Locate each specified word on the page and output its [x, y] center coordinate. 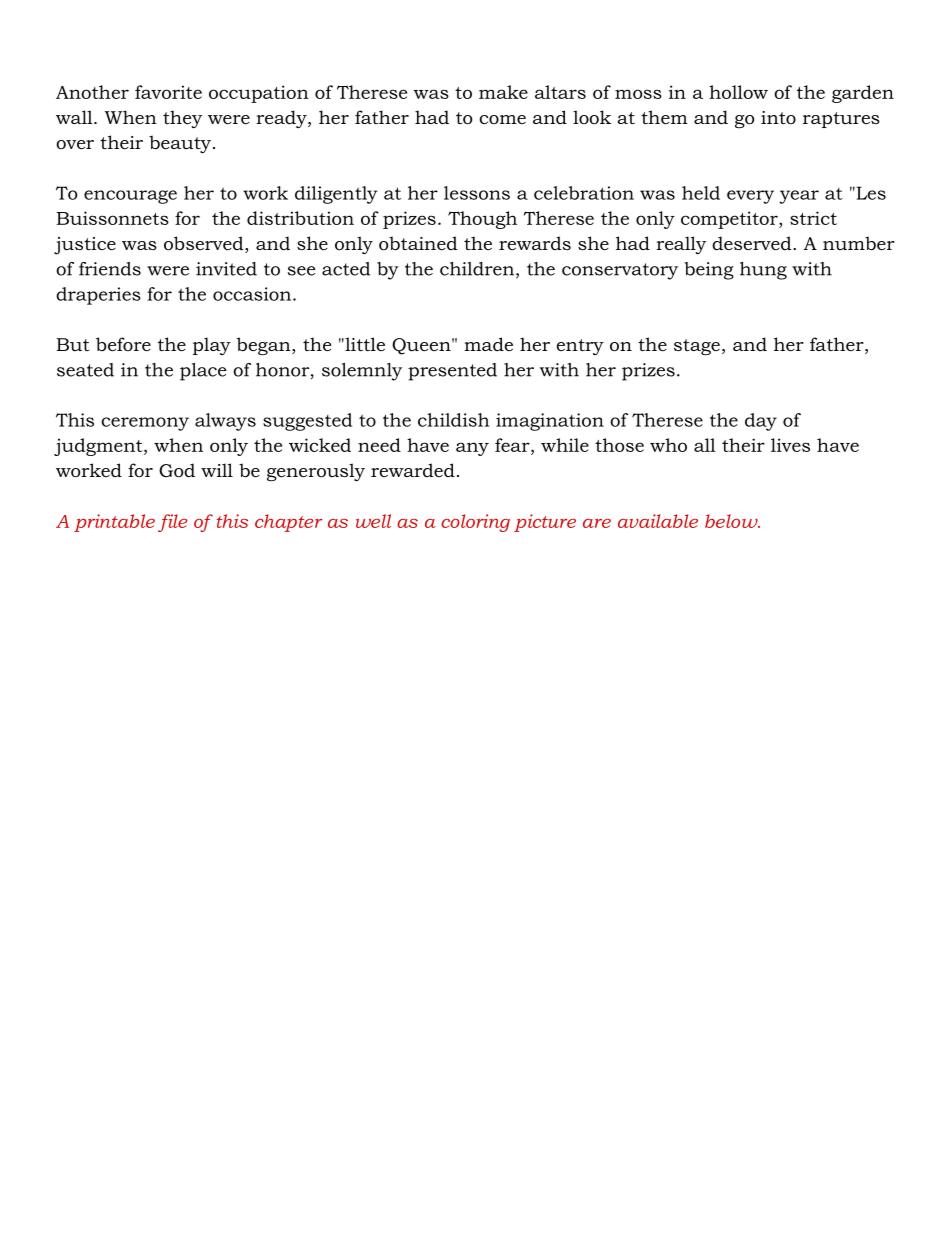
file [173, 523]
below [732, 521]
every [750, 197]
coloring [475, 523]
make [503, 92]
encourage [130, 197]
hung [763, 271]
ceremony [145, 424]
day [761, 422]
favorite [168, 92]
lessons [477, 193]
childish [453, 420]
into [778, 117]
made [488, 344]
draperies [98, 296]
